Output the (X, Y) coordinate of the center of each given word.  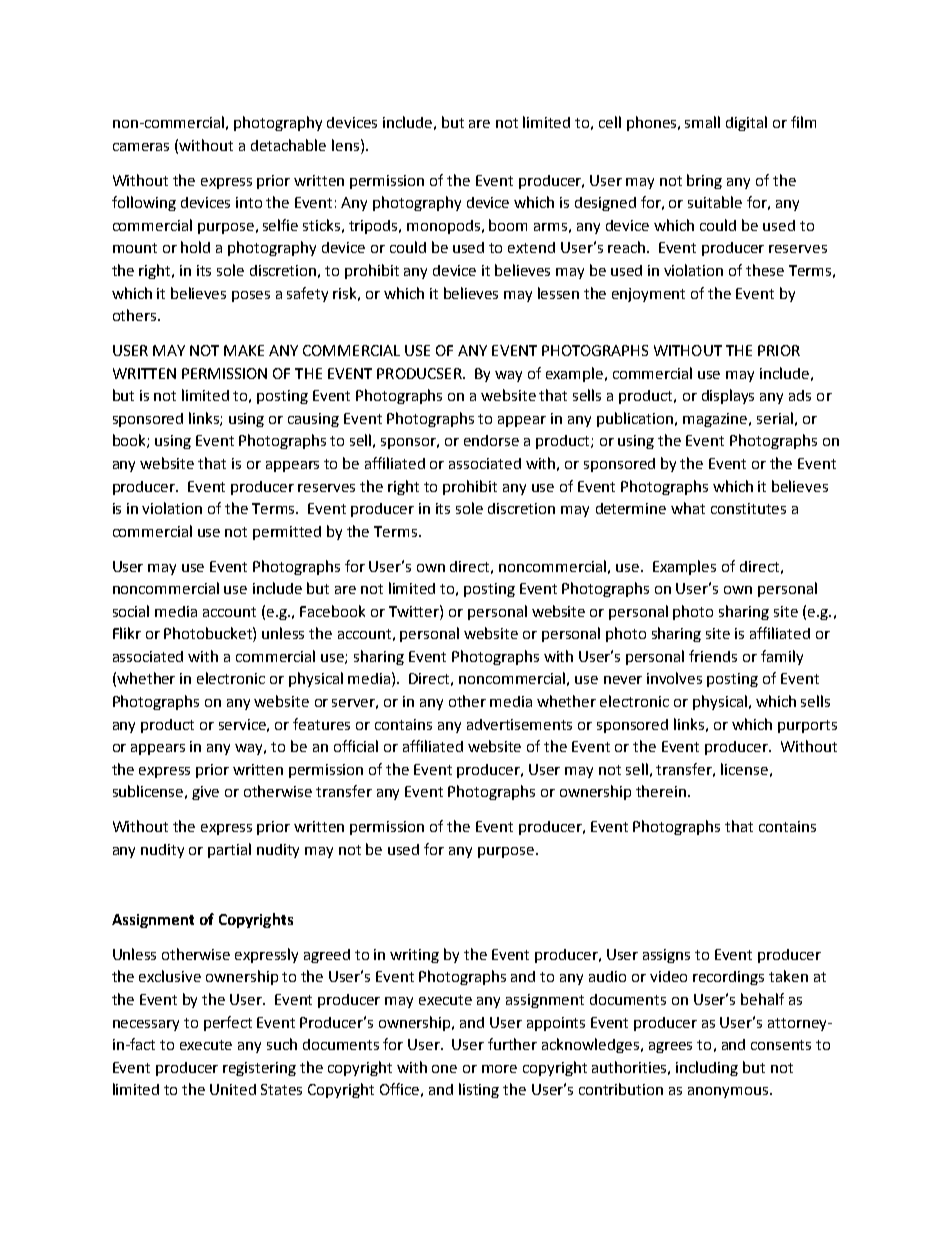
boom (508, 225)
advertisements (519, 724)
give (205, 793)
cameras (141, 147)
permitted (287, 533)
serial (775, 418)
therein (661, 791)
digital (746, 123)
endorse (491, 440)
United (233, 1089)
